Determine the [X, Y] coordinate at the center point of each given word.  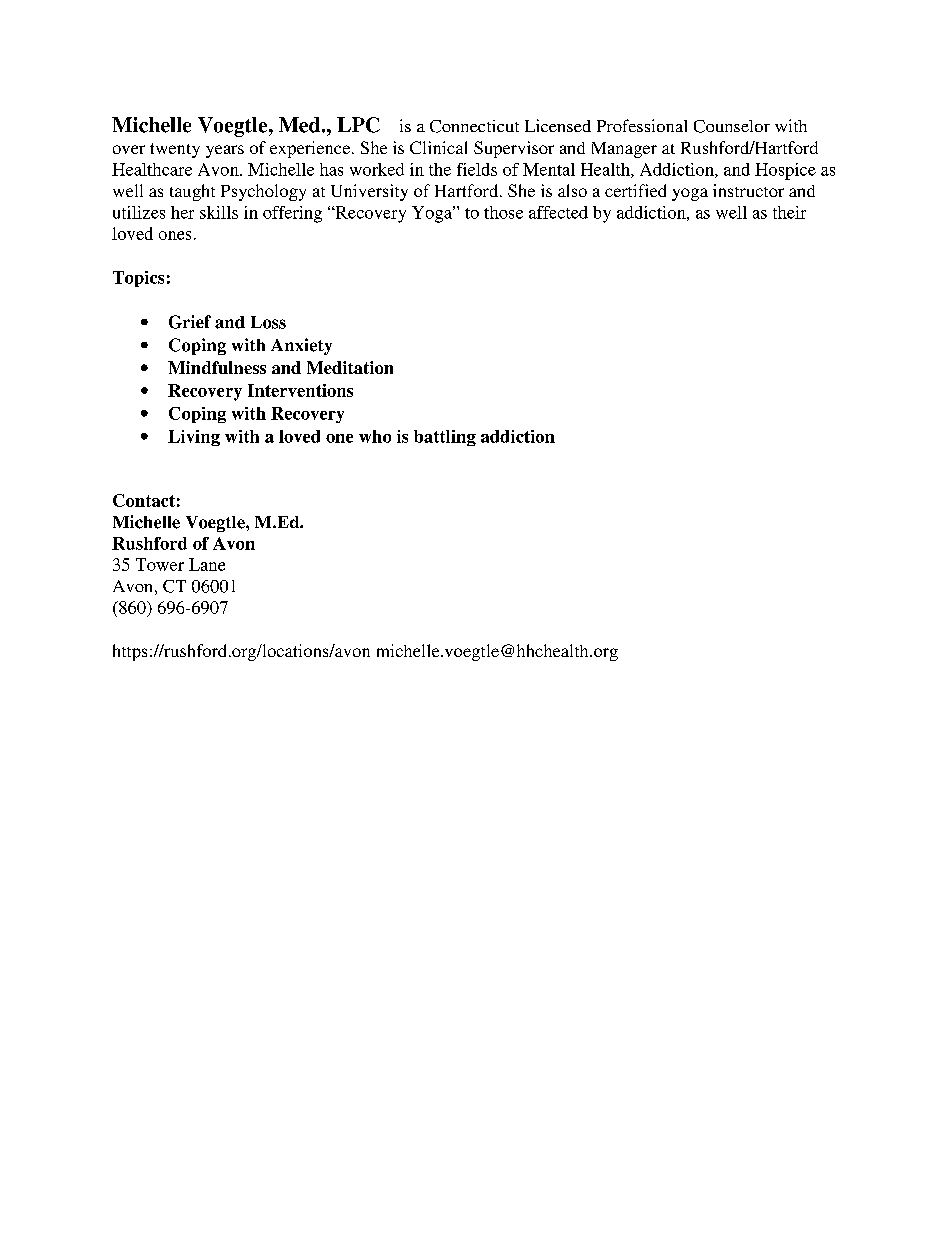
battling [445, 438]
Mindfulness [217, 367]
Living [194, 438]
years [225, 151]
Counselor [732, 126]
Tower [160, 564]
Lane [207, 564]
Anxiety [301, 346]
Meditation [350, 367]
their [789, 212]
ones [175, 235]
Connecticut [474, 126]
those [503, 212]
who [375, 436]
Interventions [300, 390]
